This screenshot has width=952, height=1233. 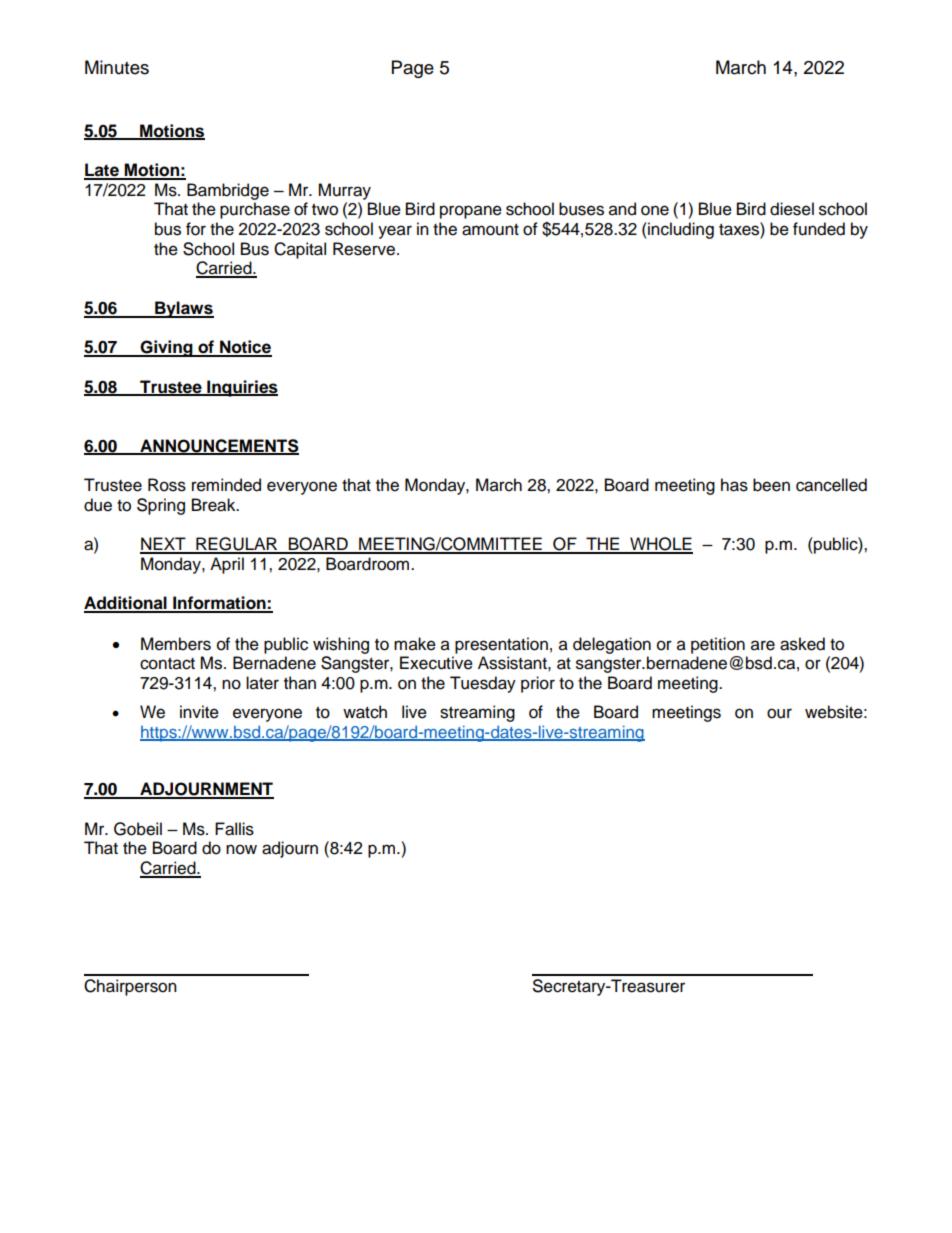 What do you see at coordinates (245, 348) in the screenshot?
I see `Notice` at bounding box center [245, 348].
